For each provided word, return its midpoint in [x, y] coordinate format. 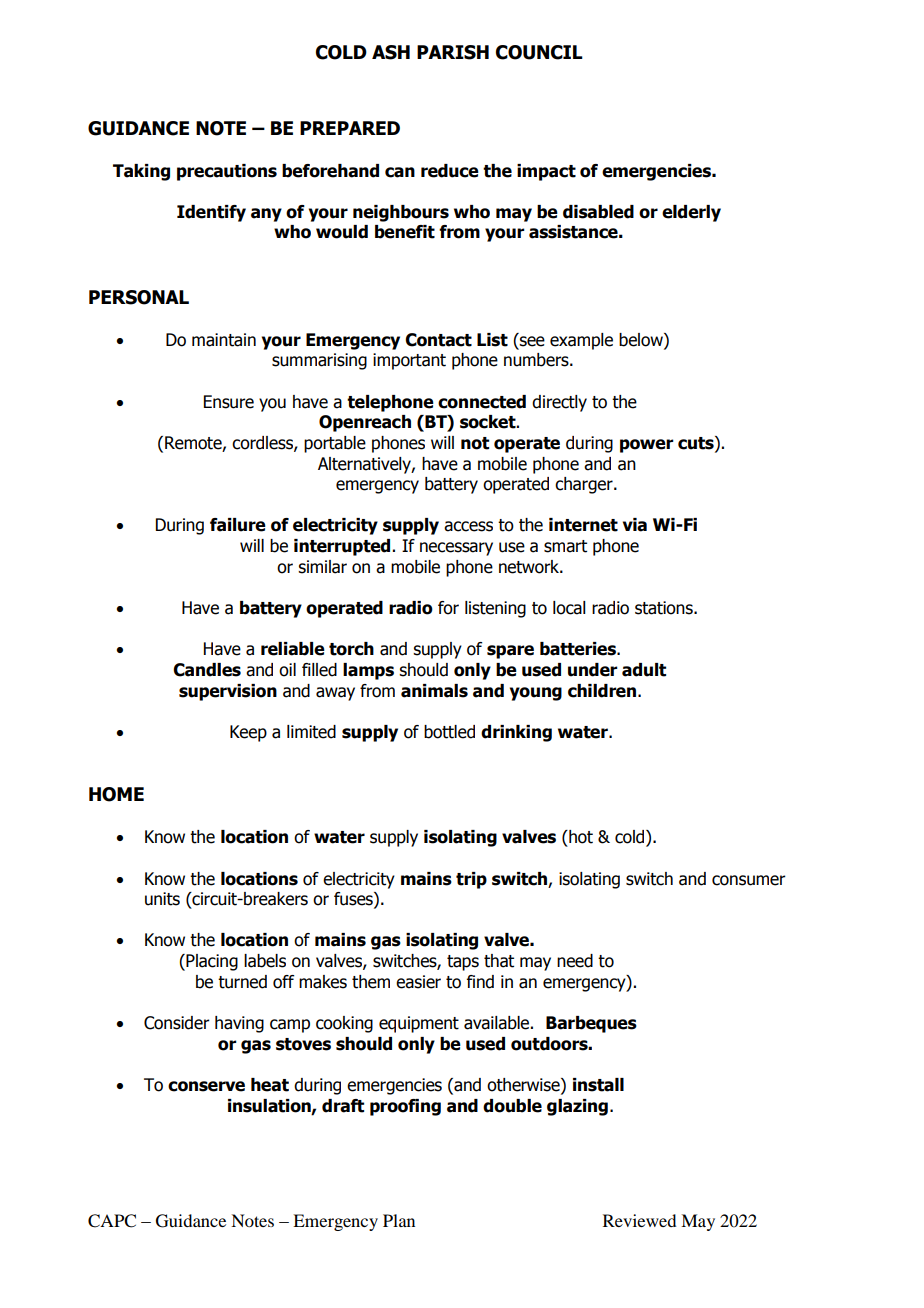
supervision [228, 692]
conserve [206, 1086]
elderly [691, 213]
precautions [227, 172]
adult [644, 670]
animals [434, 691]
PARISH [453, 52]
